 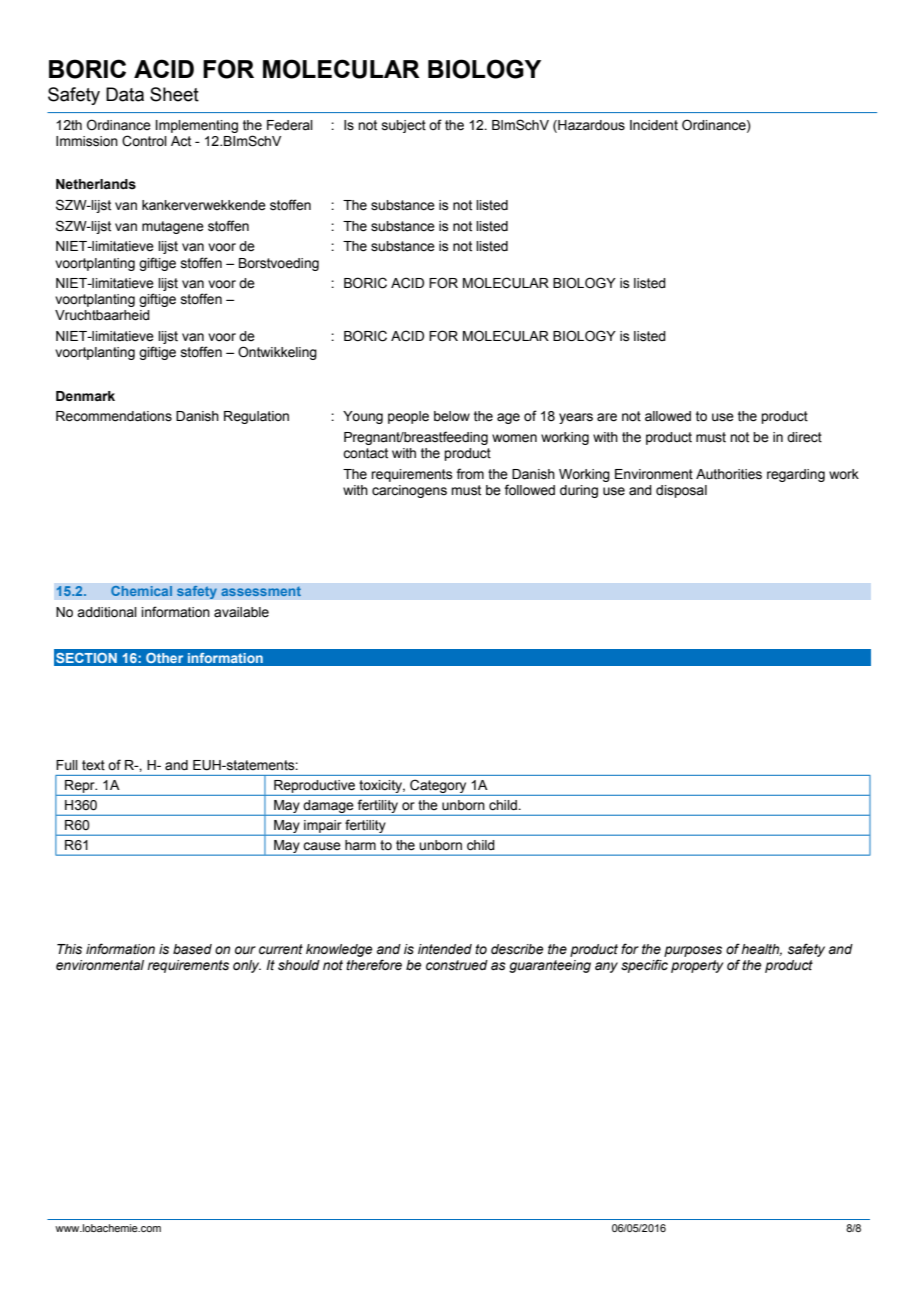 What do you see at coordinates (144, 141) in the screenshot?
I see `Control` at bounding box center [144, 141].
